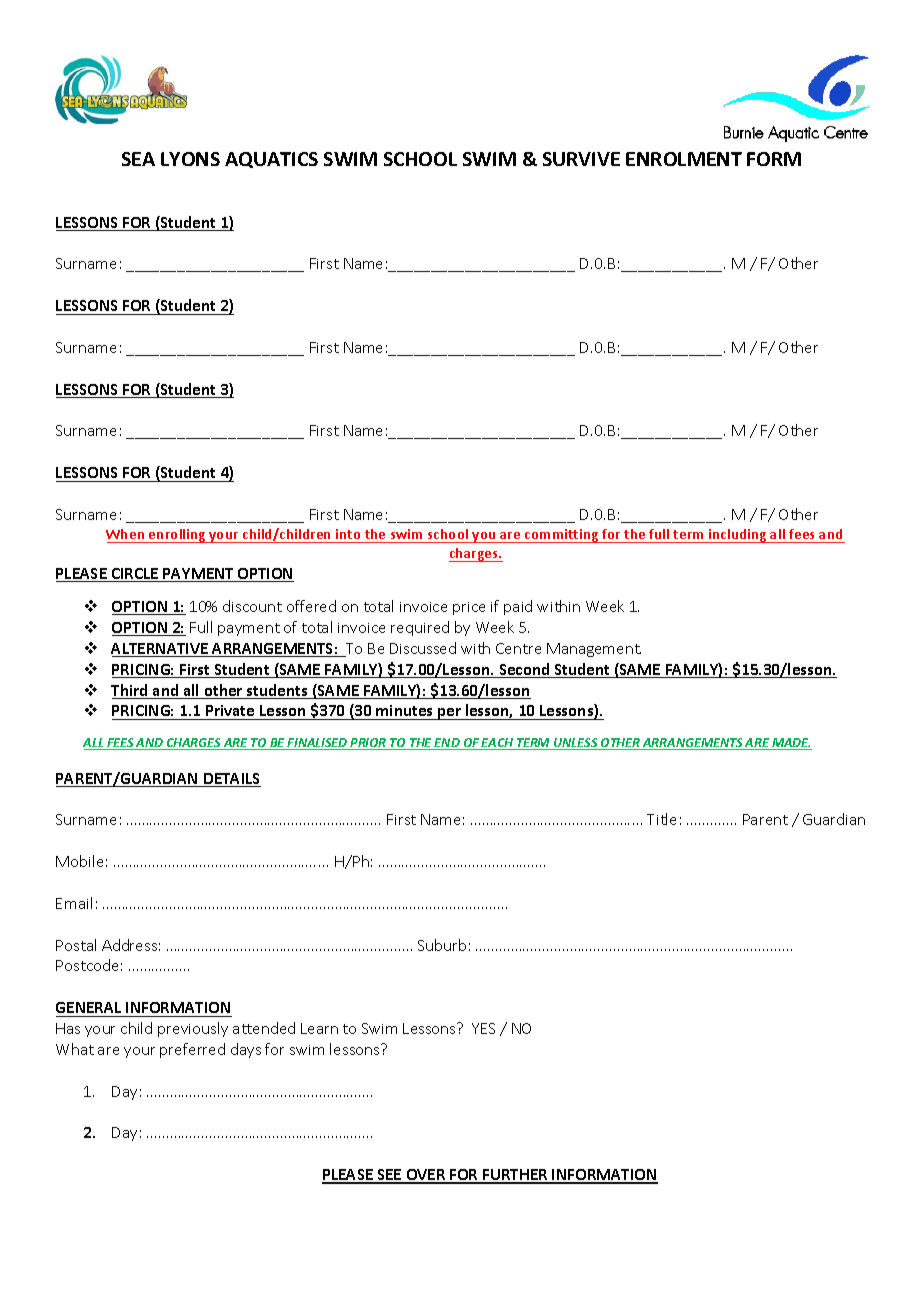 This image has height=1308, width=924. I want to click on SEA, so click(138, 159).
